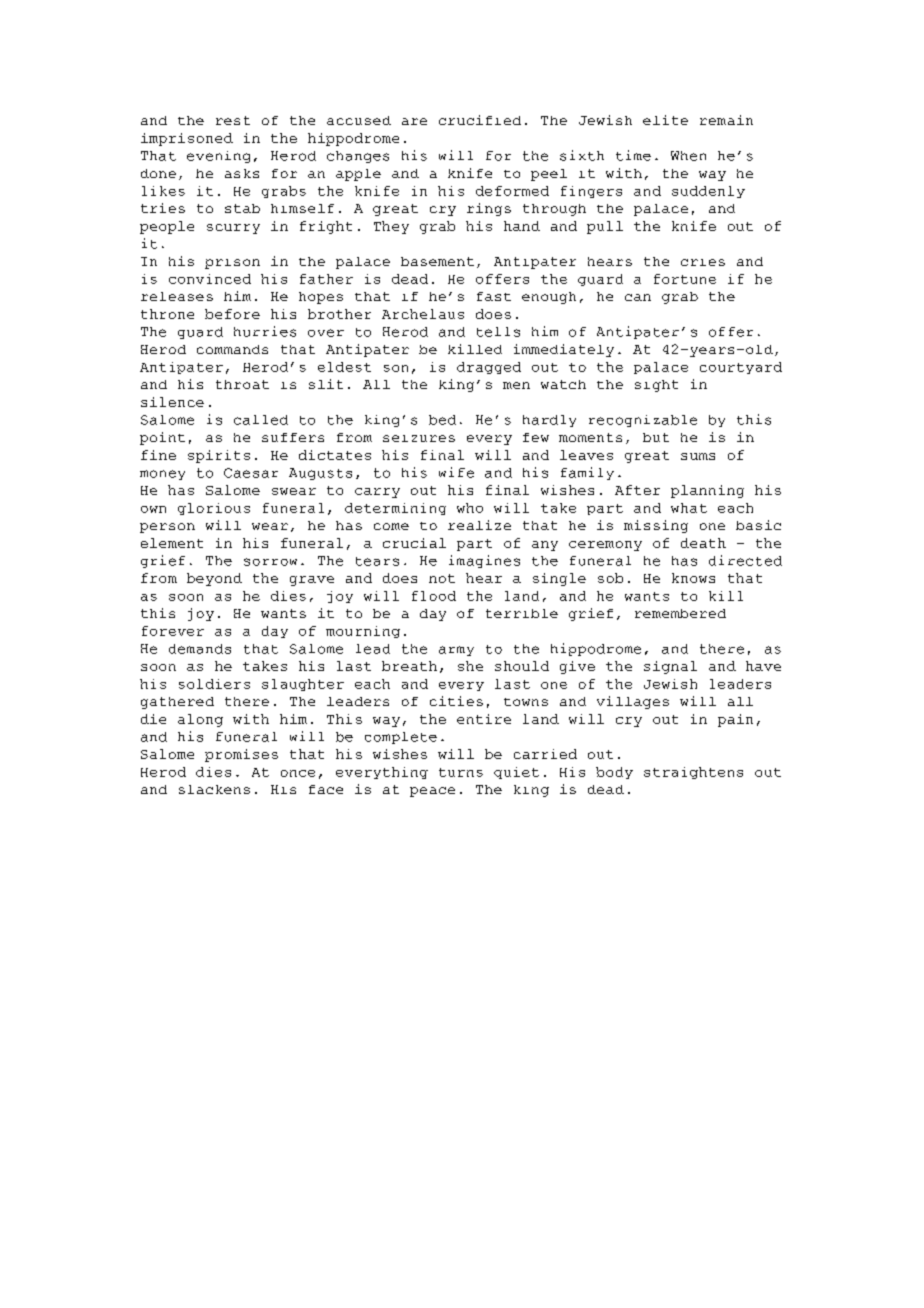 The height and width of the screenshot is (1308, 924). Describe the element at coordinates (214, 579) in the screenshot. I see `beyond` at that location.
